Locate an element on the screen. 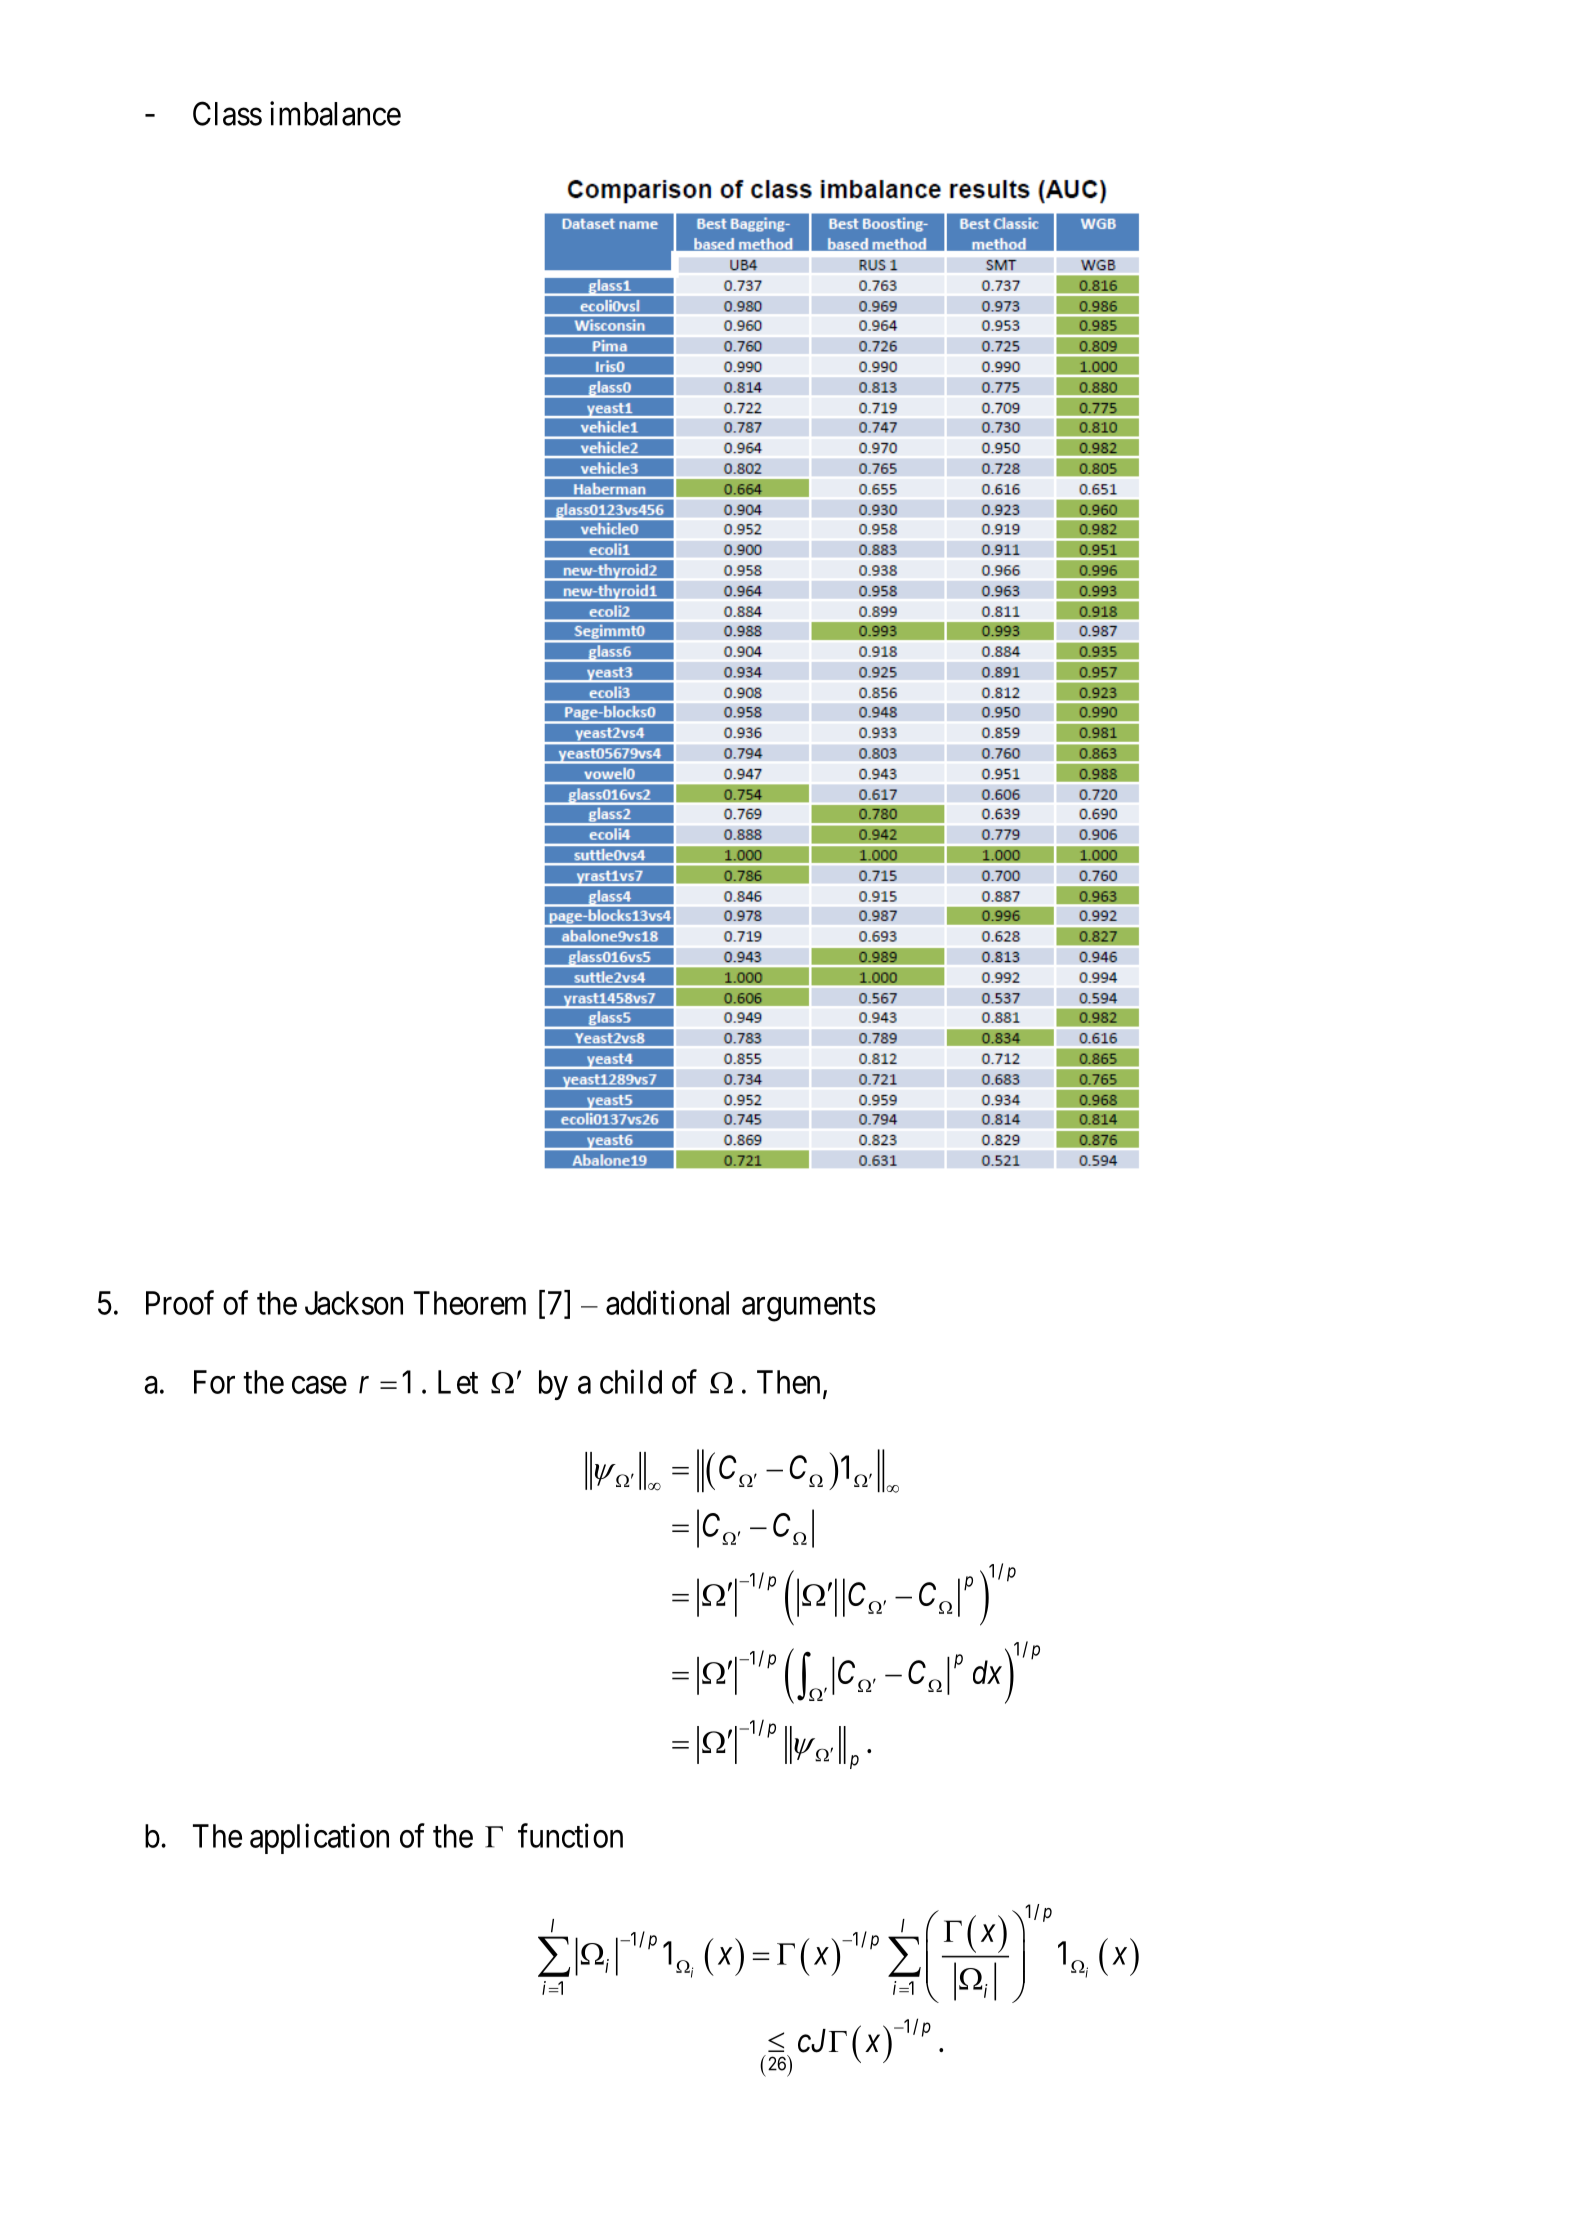 This screenshot has height=2238, width=1583. Then is located at coordinates (788, 1382).
